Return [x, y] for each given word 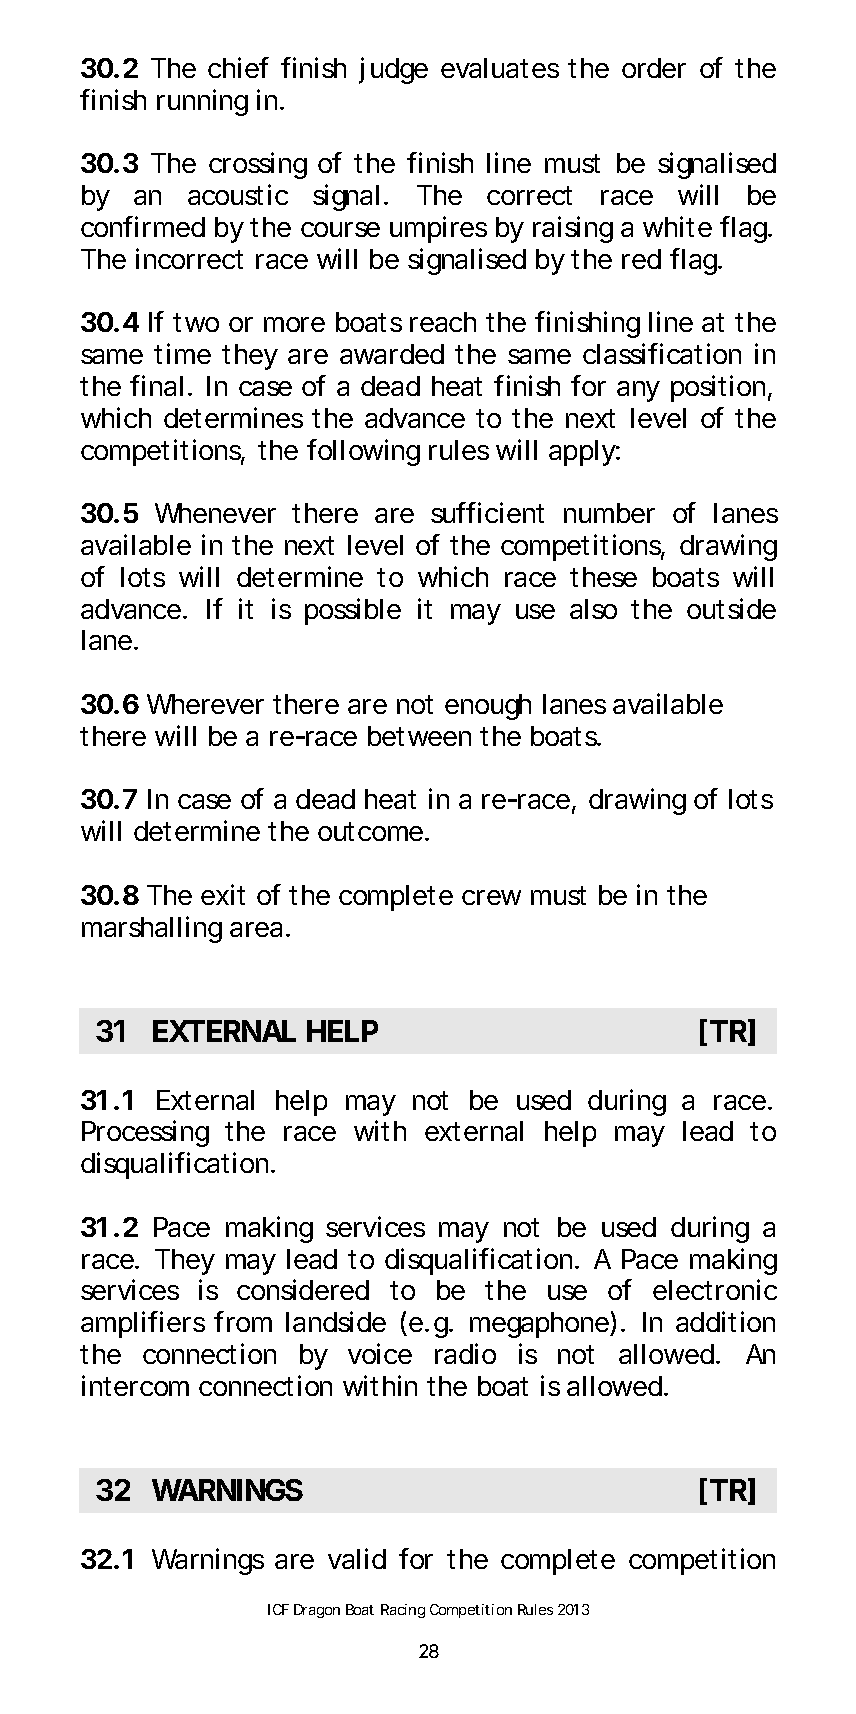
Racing [403, 1611]
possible [353, 611]
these [603, 577]
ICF [278, 1609]
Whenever [215, 513]
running [202, 102]
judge [393, 70]
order [654, 68]
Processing [145, 1133]
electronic [715, 1289]
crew [491, 897]
